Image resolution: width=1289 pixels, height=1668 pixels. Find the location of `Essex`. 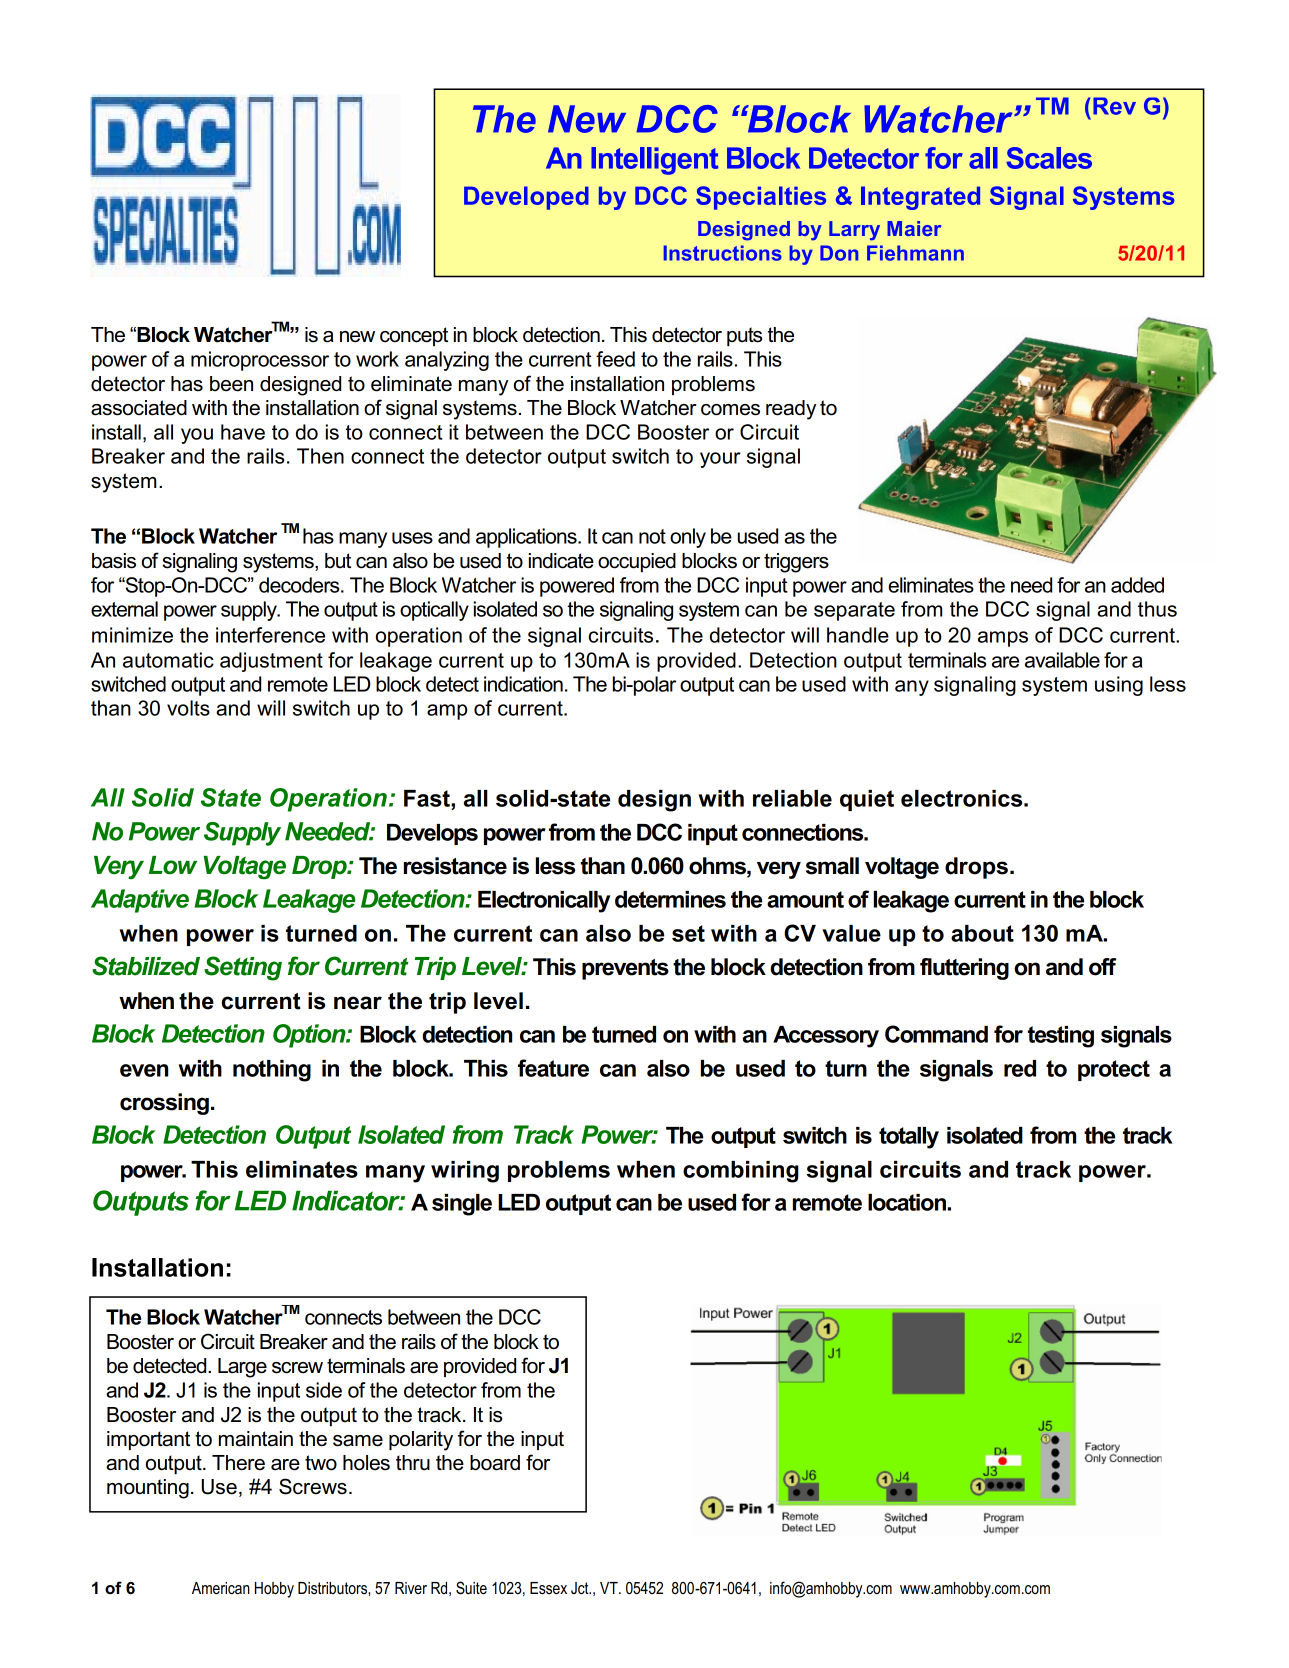

Essex is located at coordinates (548, 1588).
